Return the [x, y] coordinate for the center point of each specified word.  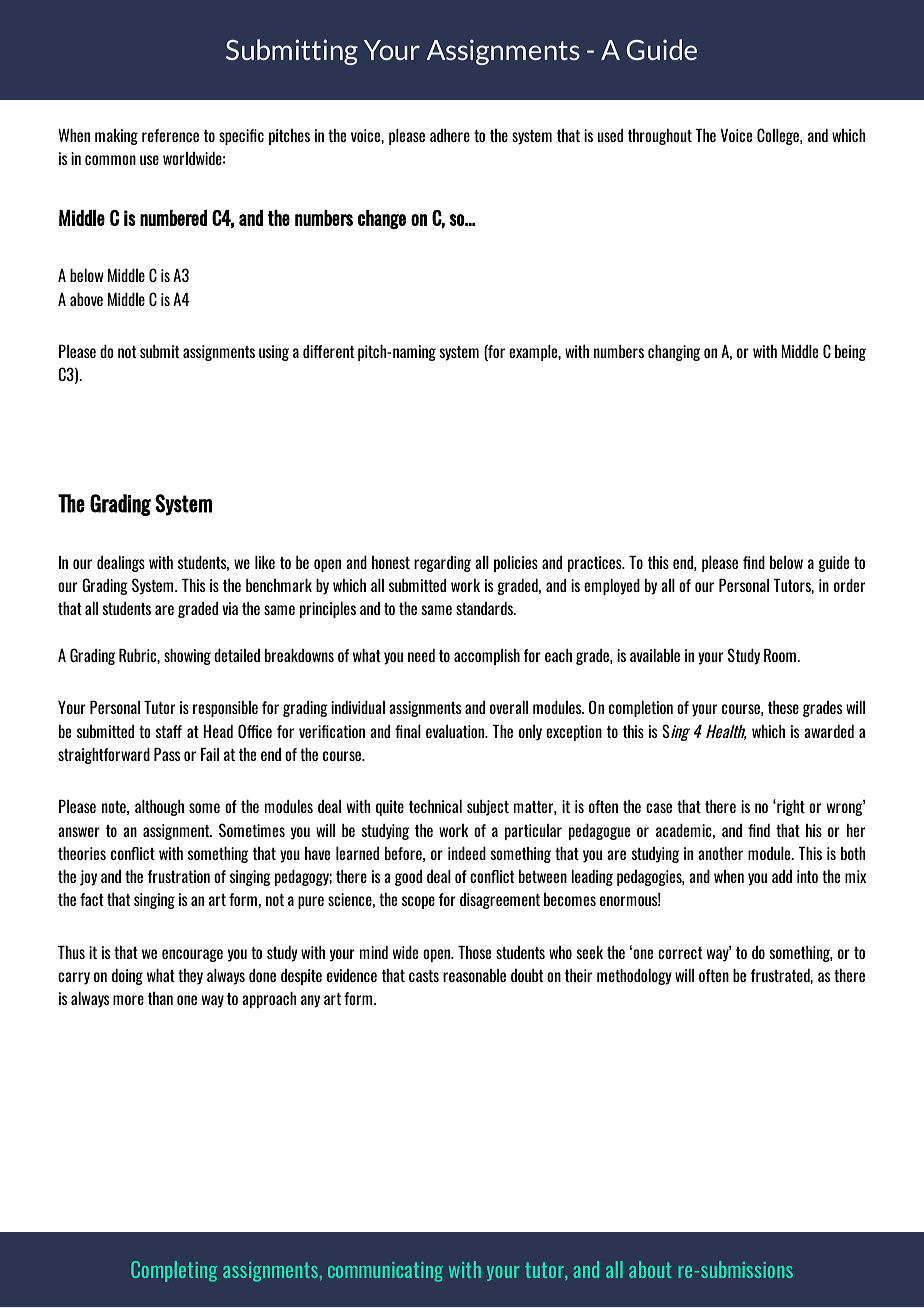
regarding [442, 564]
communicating [385, 1272]
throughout [660, 137]
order [849, 585]
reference [170, 135]
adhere [450, 135]
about [650, 1269]
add [782, 876]
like [265, 562]
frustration [179, 876]
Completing [174, 1271]
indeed [467, 853]
